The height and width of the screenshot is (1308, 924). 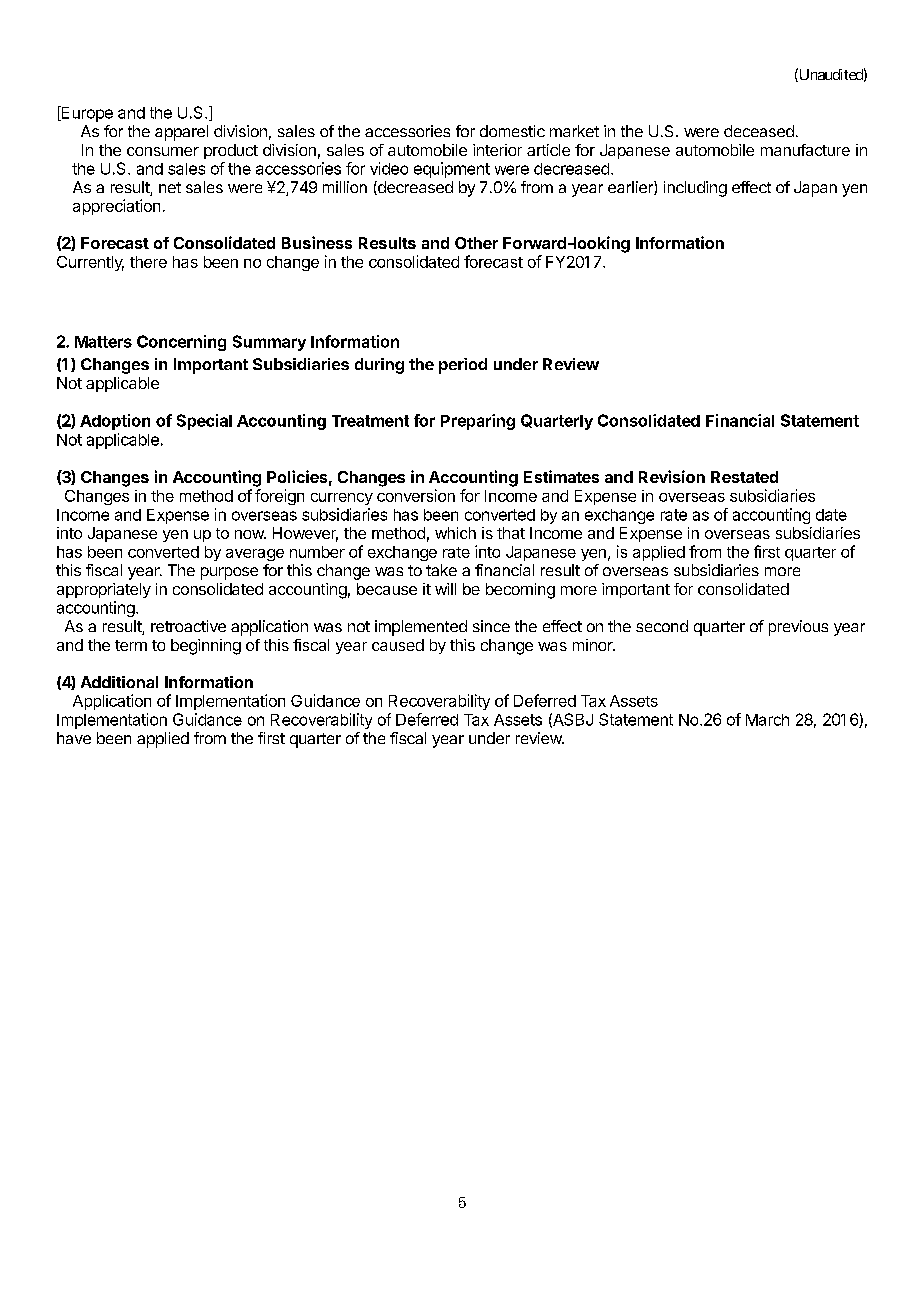 What do you see at coordinates (181, 133) in the screenshot?
I see `apparel` at bounding box center [181, 133].
